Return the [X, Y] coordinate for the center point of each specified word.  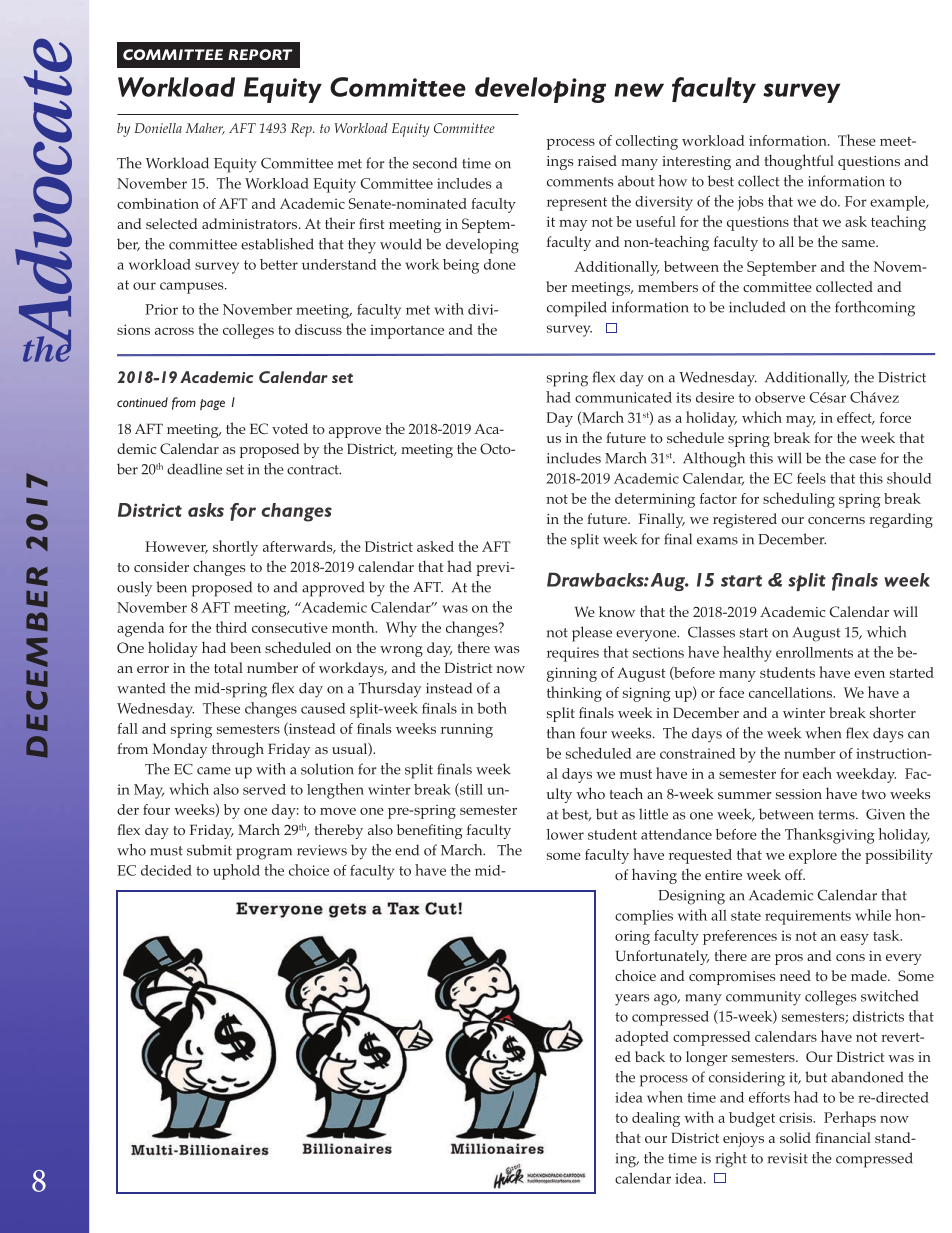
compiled [577, 309]
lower [565, 834]
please [592, 634]
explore [813, 856]
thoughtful [799, 162]
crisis [797, 1117]
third [231, 627]
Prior [161, 309]
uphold [236, 872]
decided [166, 870]
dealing [656, 1119]
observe [780, 397]
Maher [205, 129]
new [639, 90]
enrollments [814, 652]
